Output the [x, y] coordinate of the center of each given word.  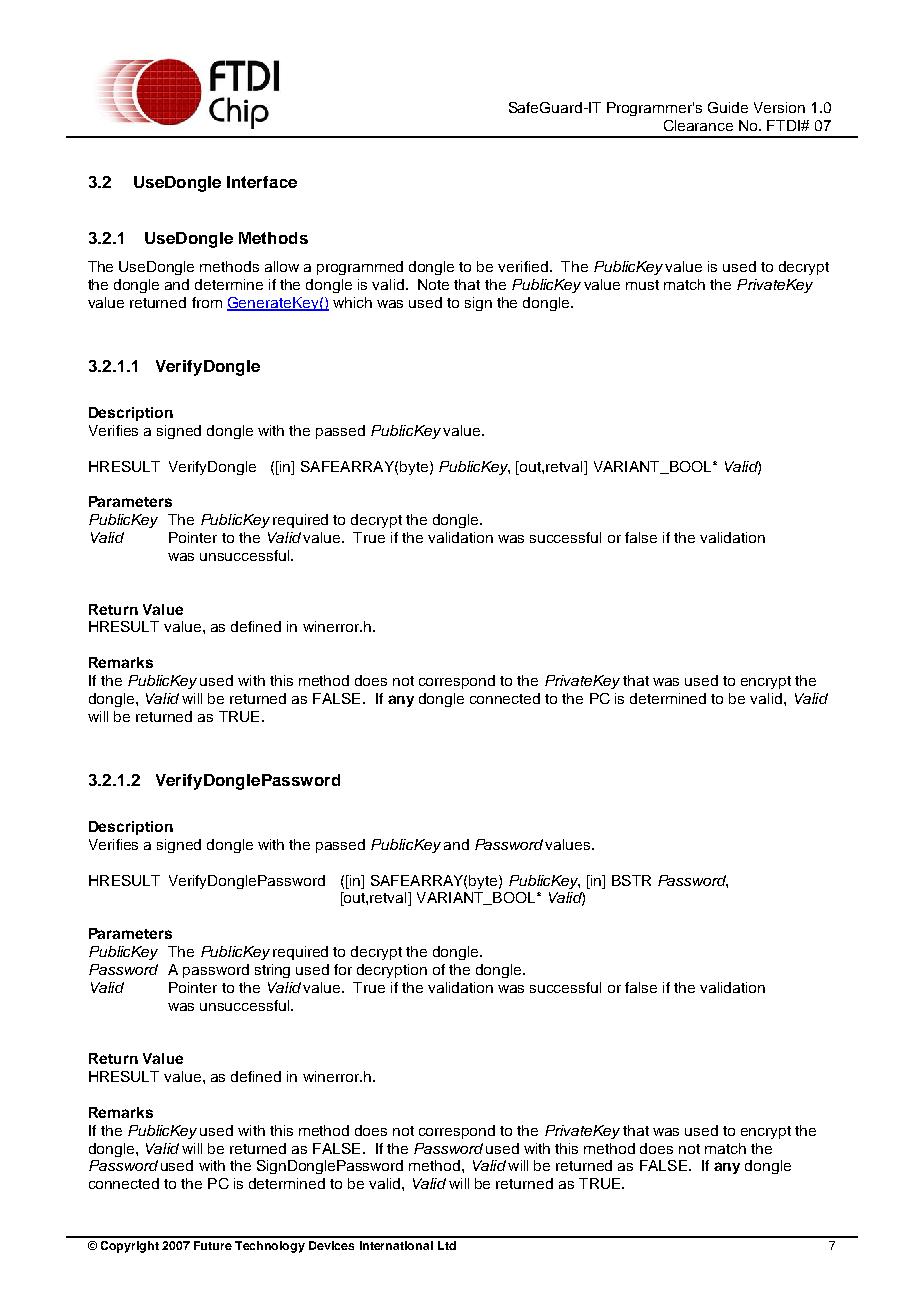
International [396, 1245]
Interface [262, 182]
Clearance [698, 125]
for [343, 969]
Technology [270, 1247]
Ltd [447, 1245]
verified [524, 266]
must [642, 285]
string [272, 971]
